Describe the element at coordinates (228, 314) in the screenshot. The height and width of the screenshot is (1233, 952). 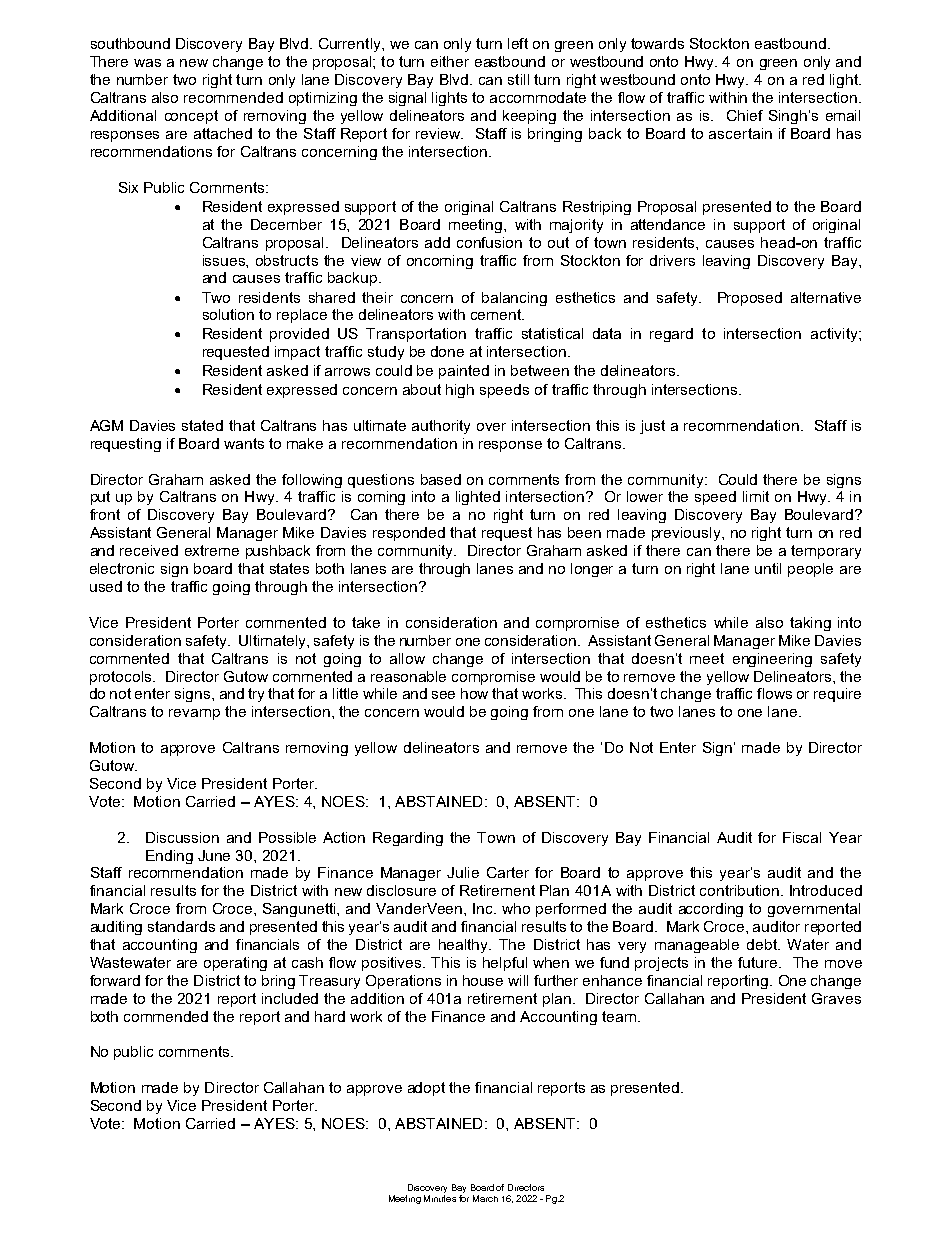
I see `solution` at that location.
